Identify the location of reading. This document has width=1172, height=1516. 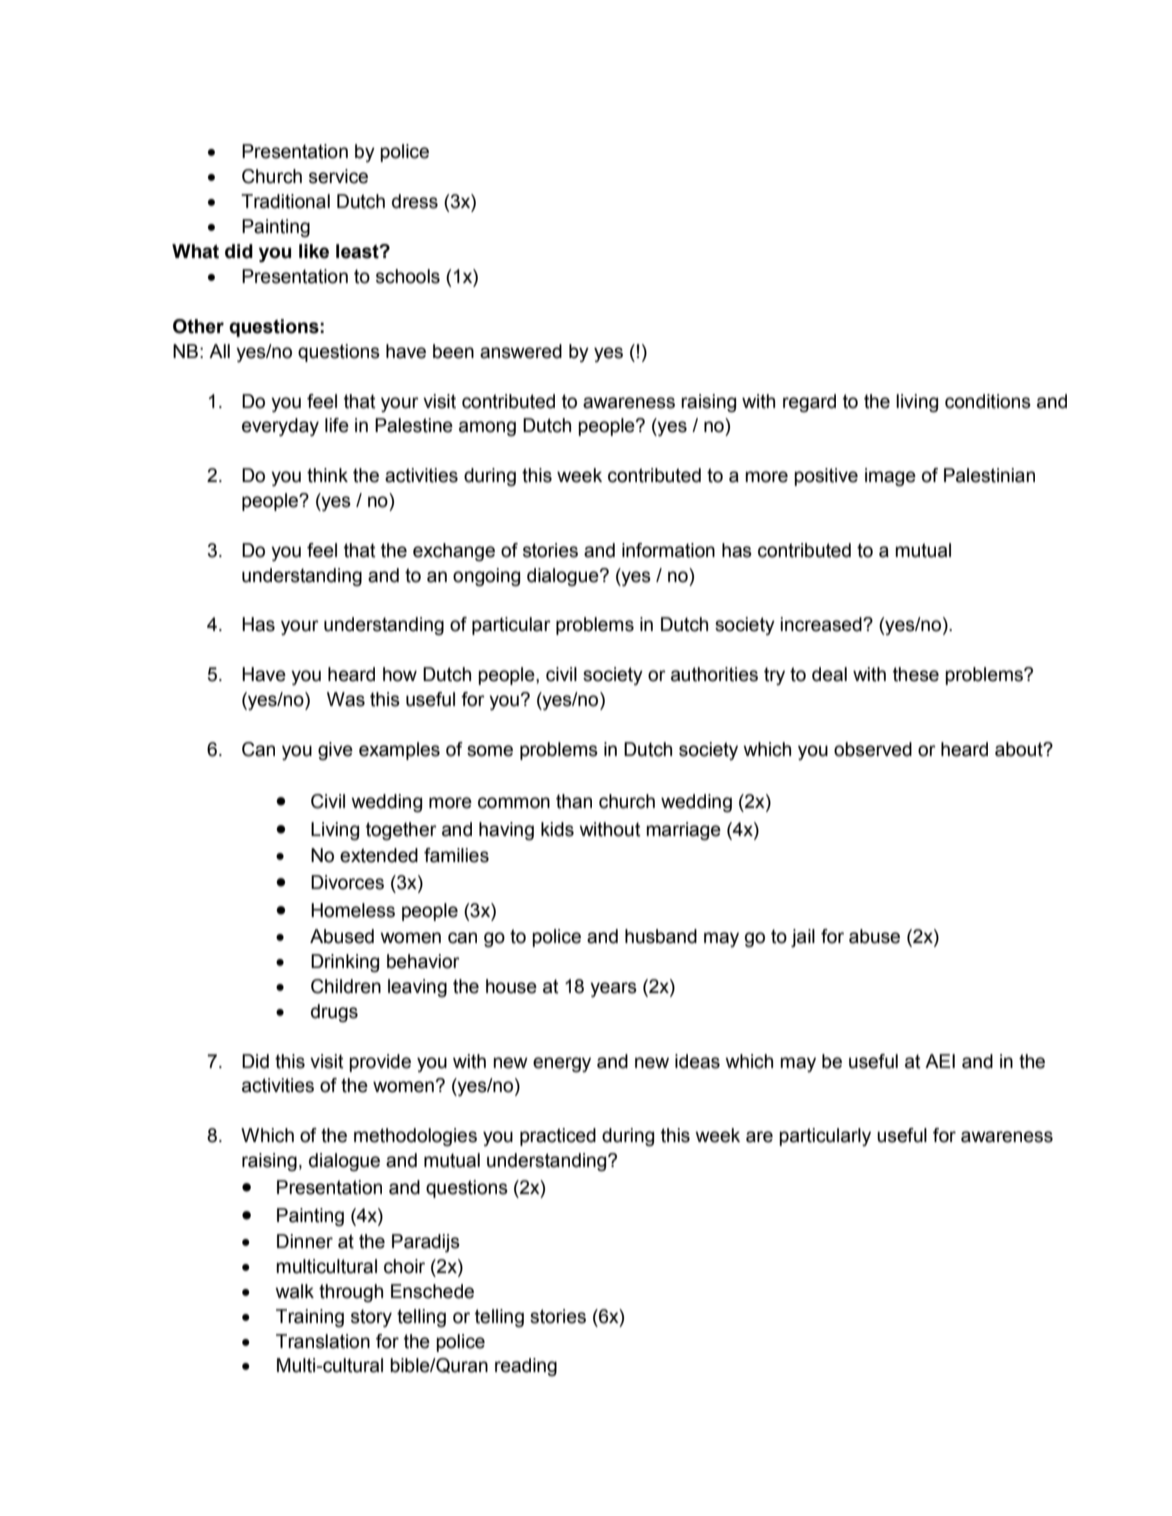
(526, 1367).
